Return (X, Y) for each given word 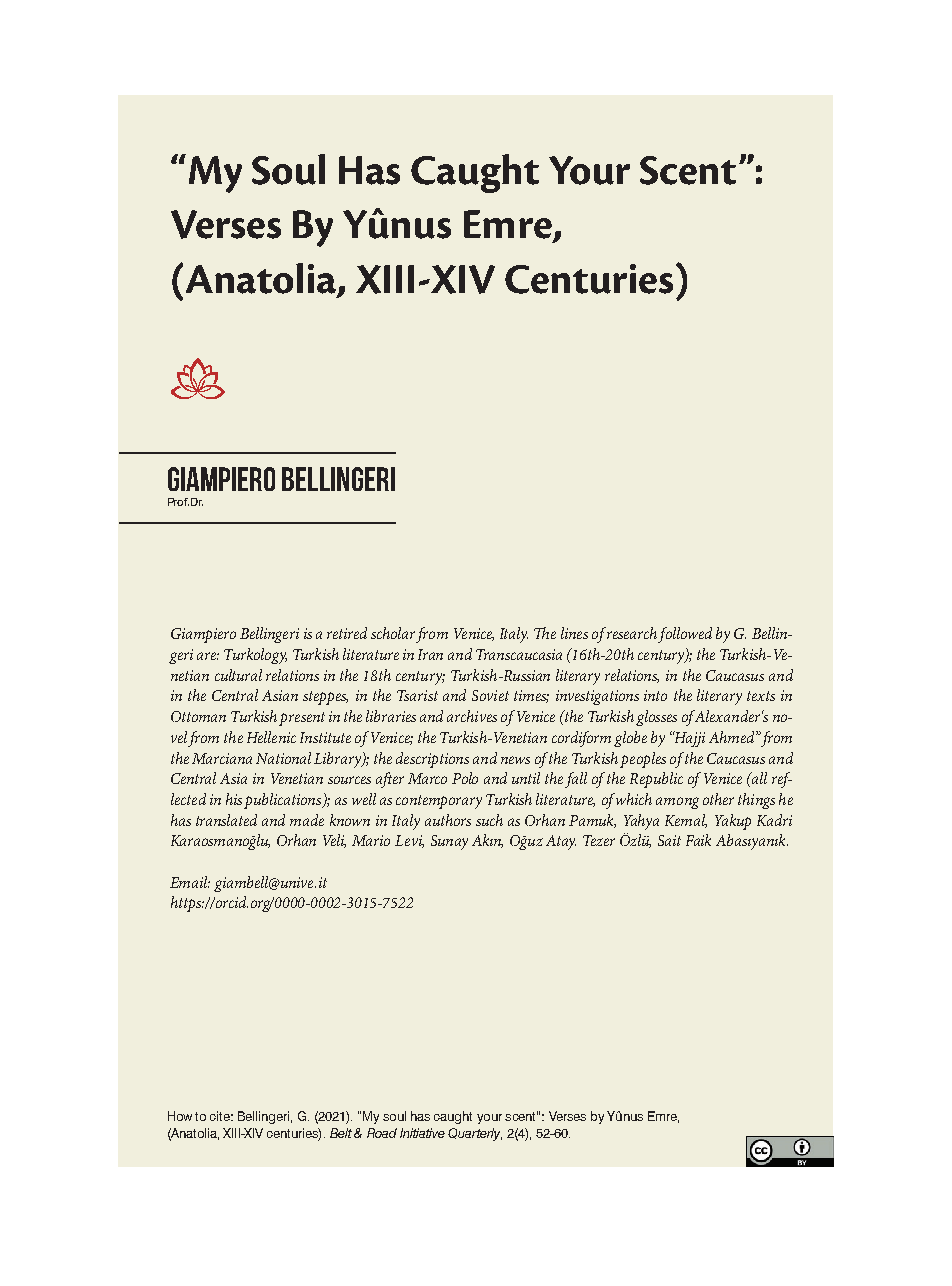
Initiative (422, 1133)
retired (347, 633)
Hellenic (271, 737)
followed (685, 635)
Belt (341, 1133)
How (180, 1116)
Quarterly (475, 1134)
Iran (430, 654)
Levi (409, 841)
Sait (669, 840)
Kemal (686, 821)
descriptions (432, 760)
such (489, 820)
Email (190, 882)
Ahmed (733, 737)
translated (226, 820)
